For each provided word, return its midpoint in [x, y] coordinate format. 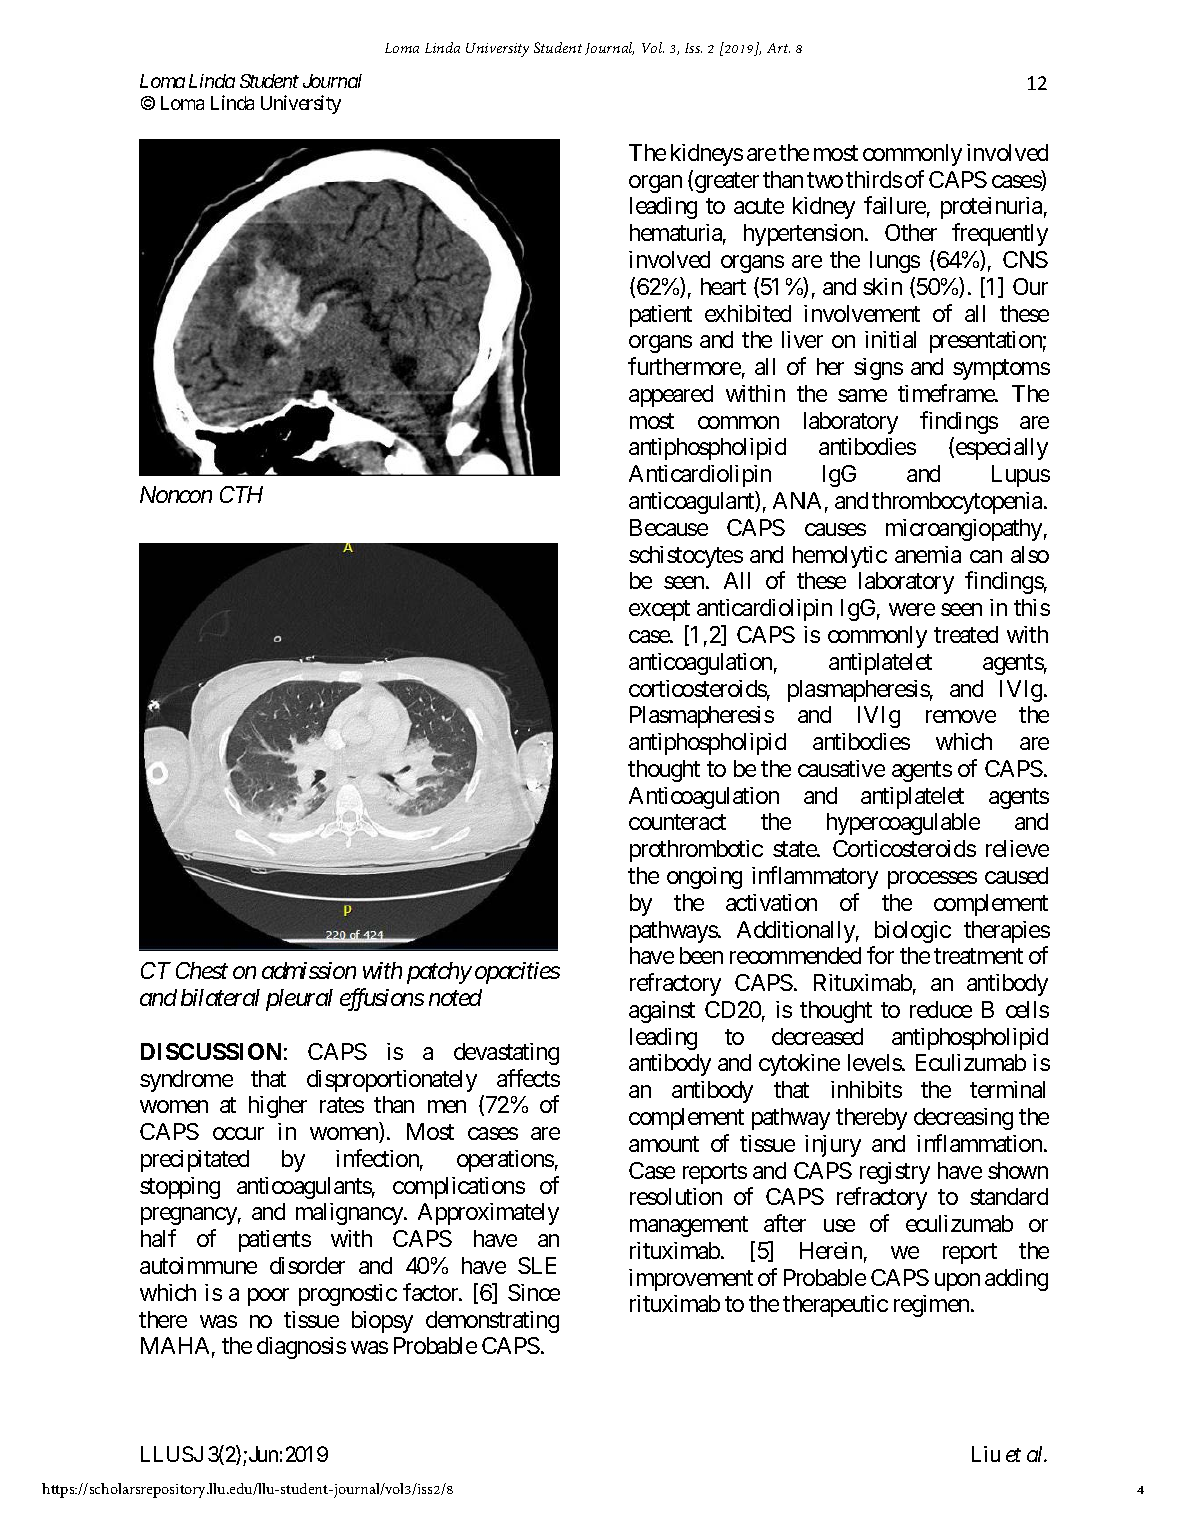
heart [723, 286]
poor [268, 1297]
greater [725, 182]
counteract [677, 822]
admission [309, 970]
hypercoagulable [903, 824]
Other [911, 232]
